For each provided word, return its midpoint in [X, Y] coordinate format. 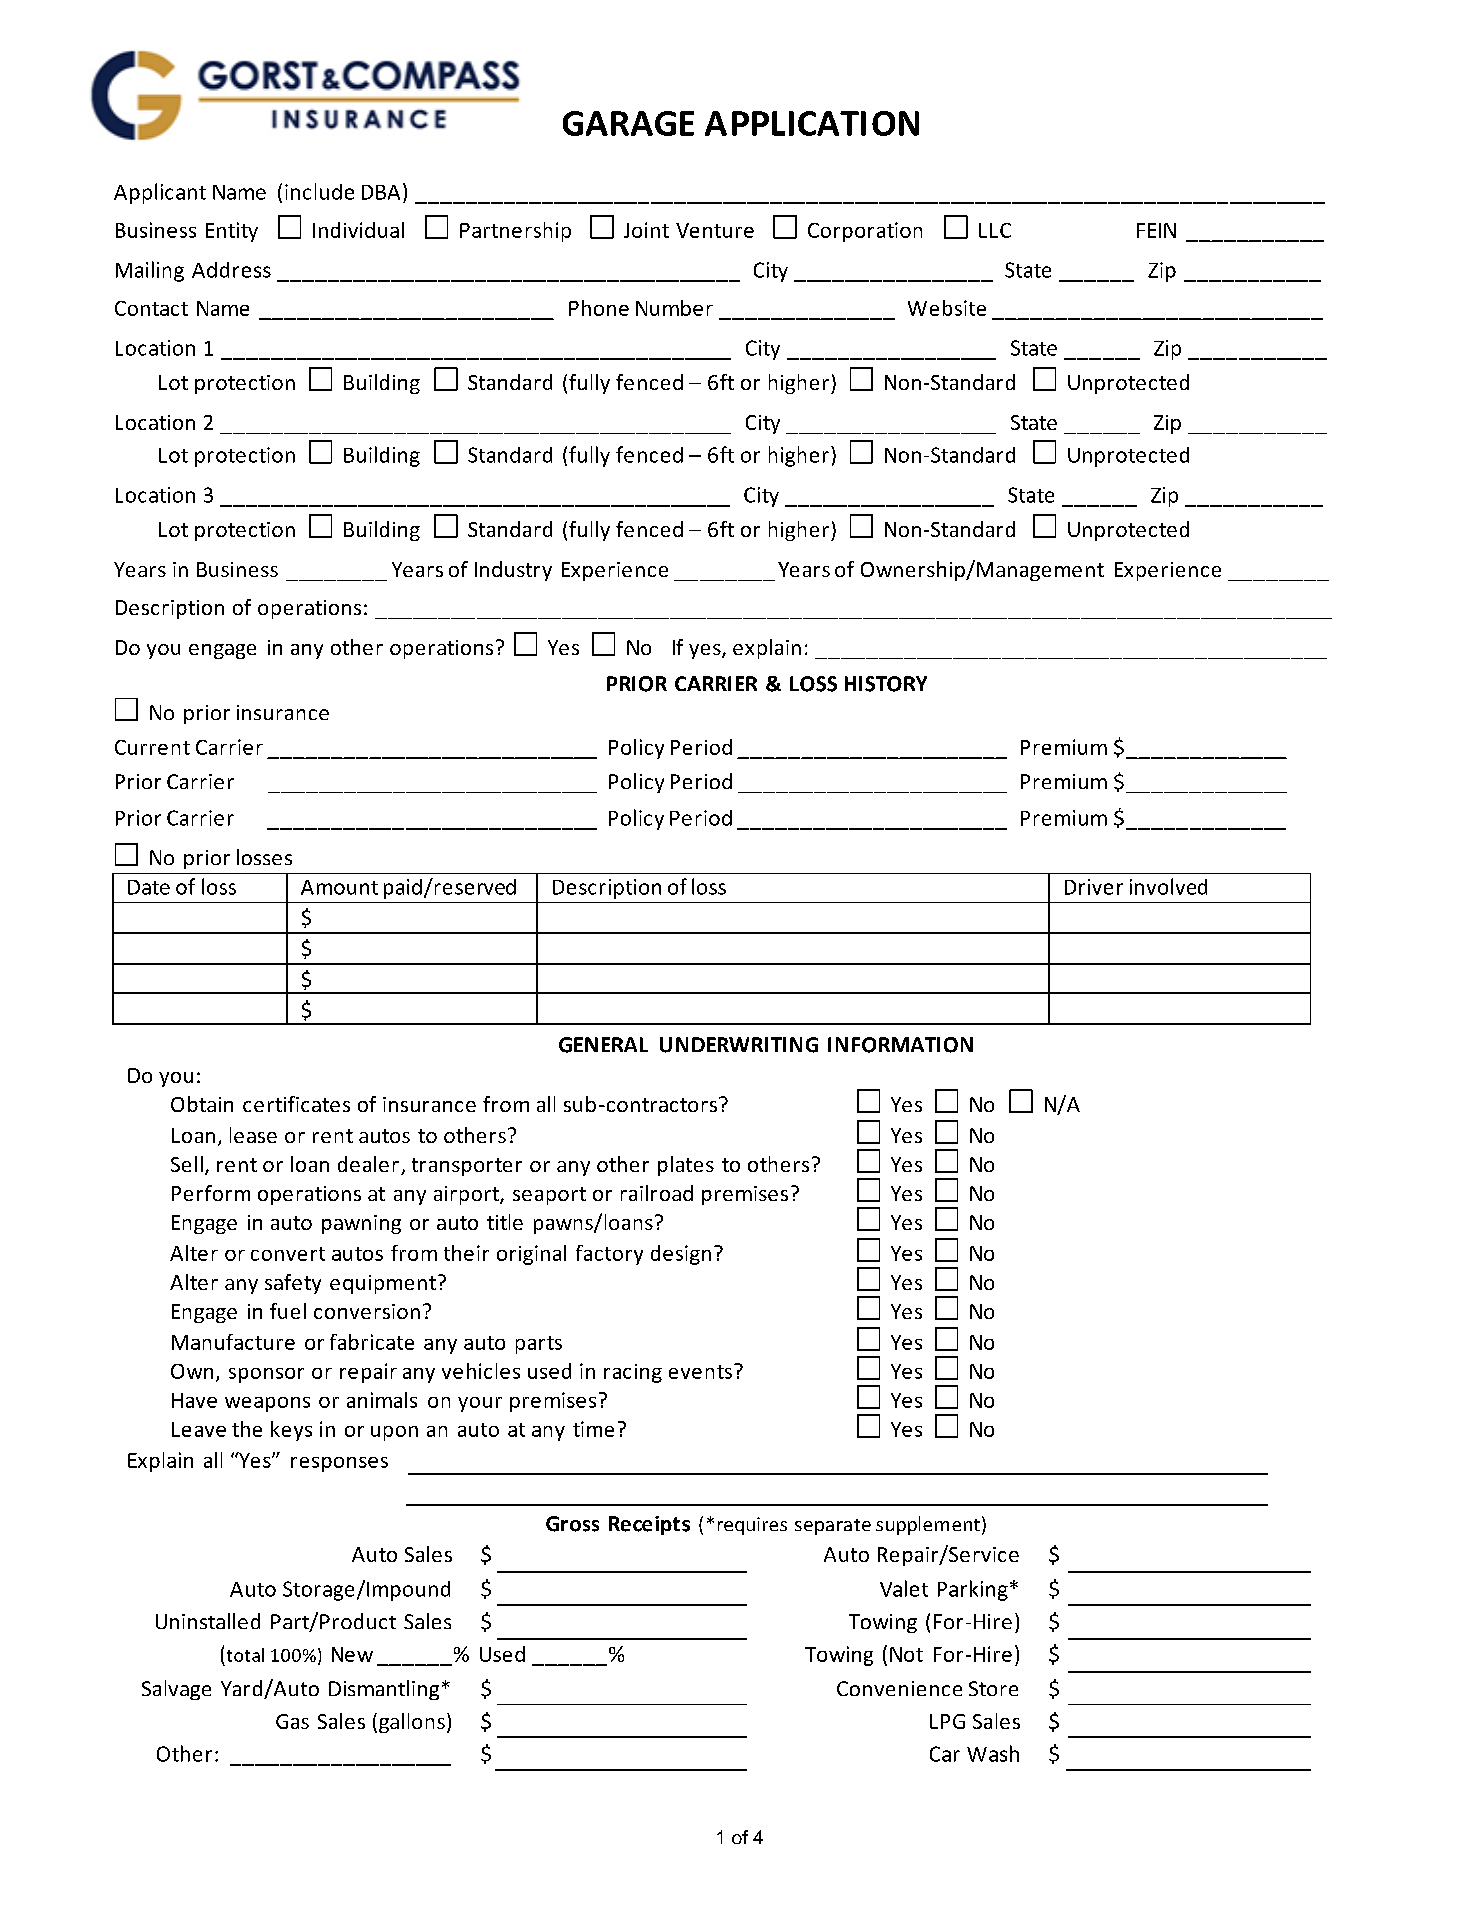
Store [993, 1688]
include [319, 191]
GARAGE [628, 123]
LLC [995, 230]
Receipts [649, 1525]
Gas [292, 1721]
